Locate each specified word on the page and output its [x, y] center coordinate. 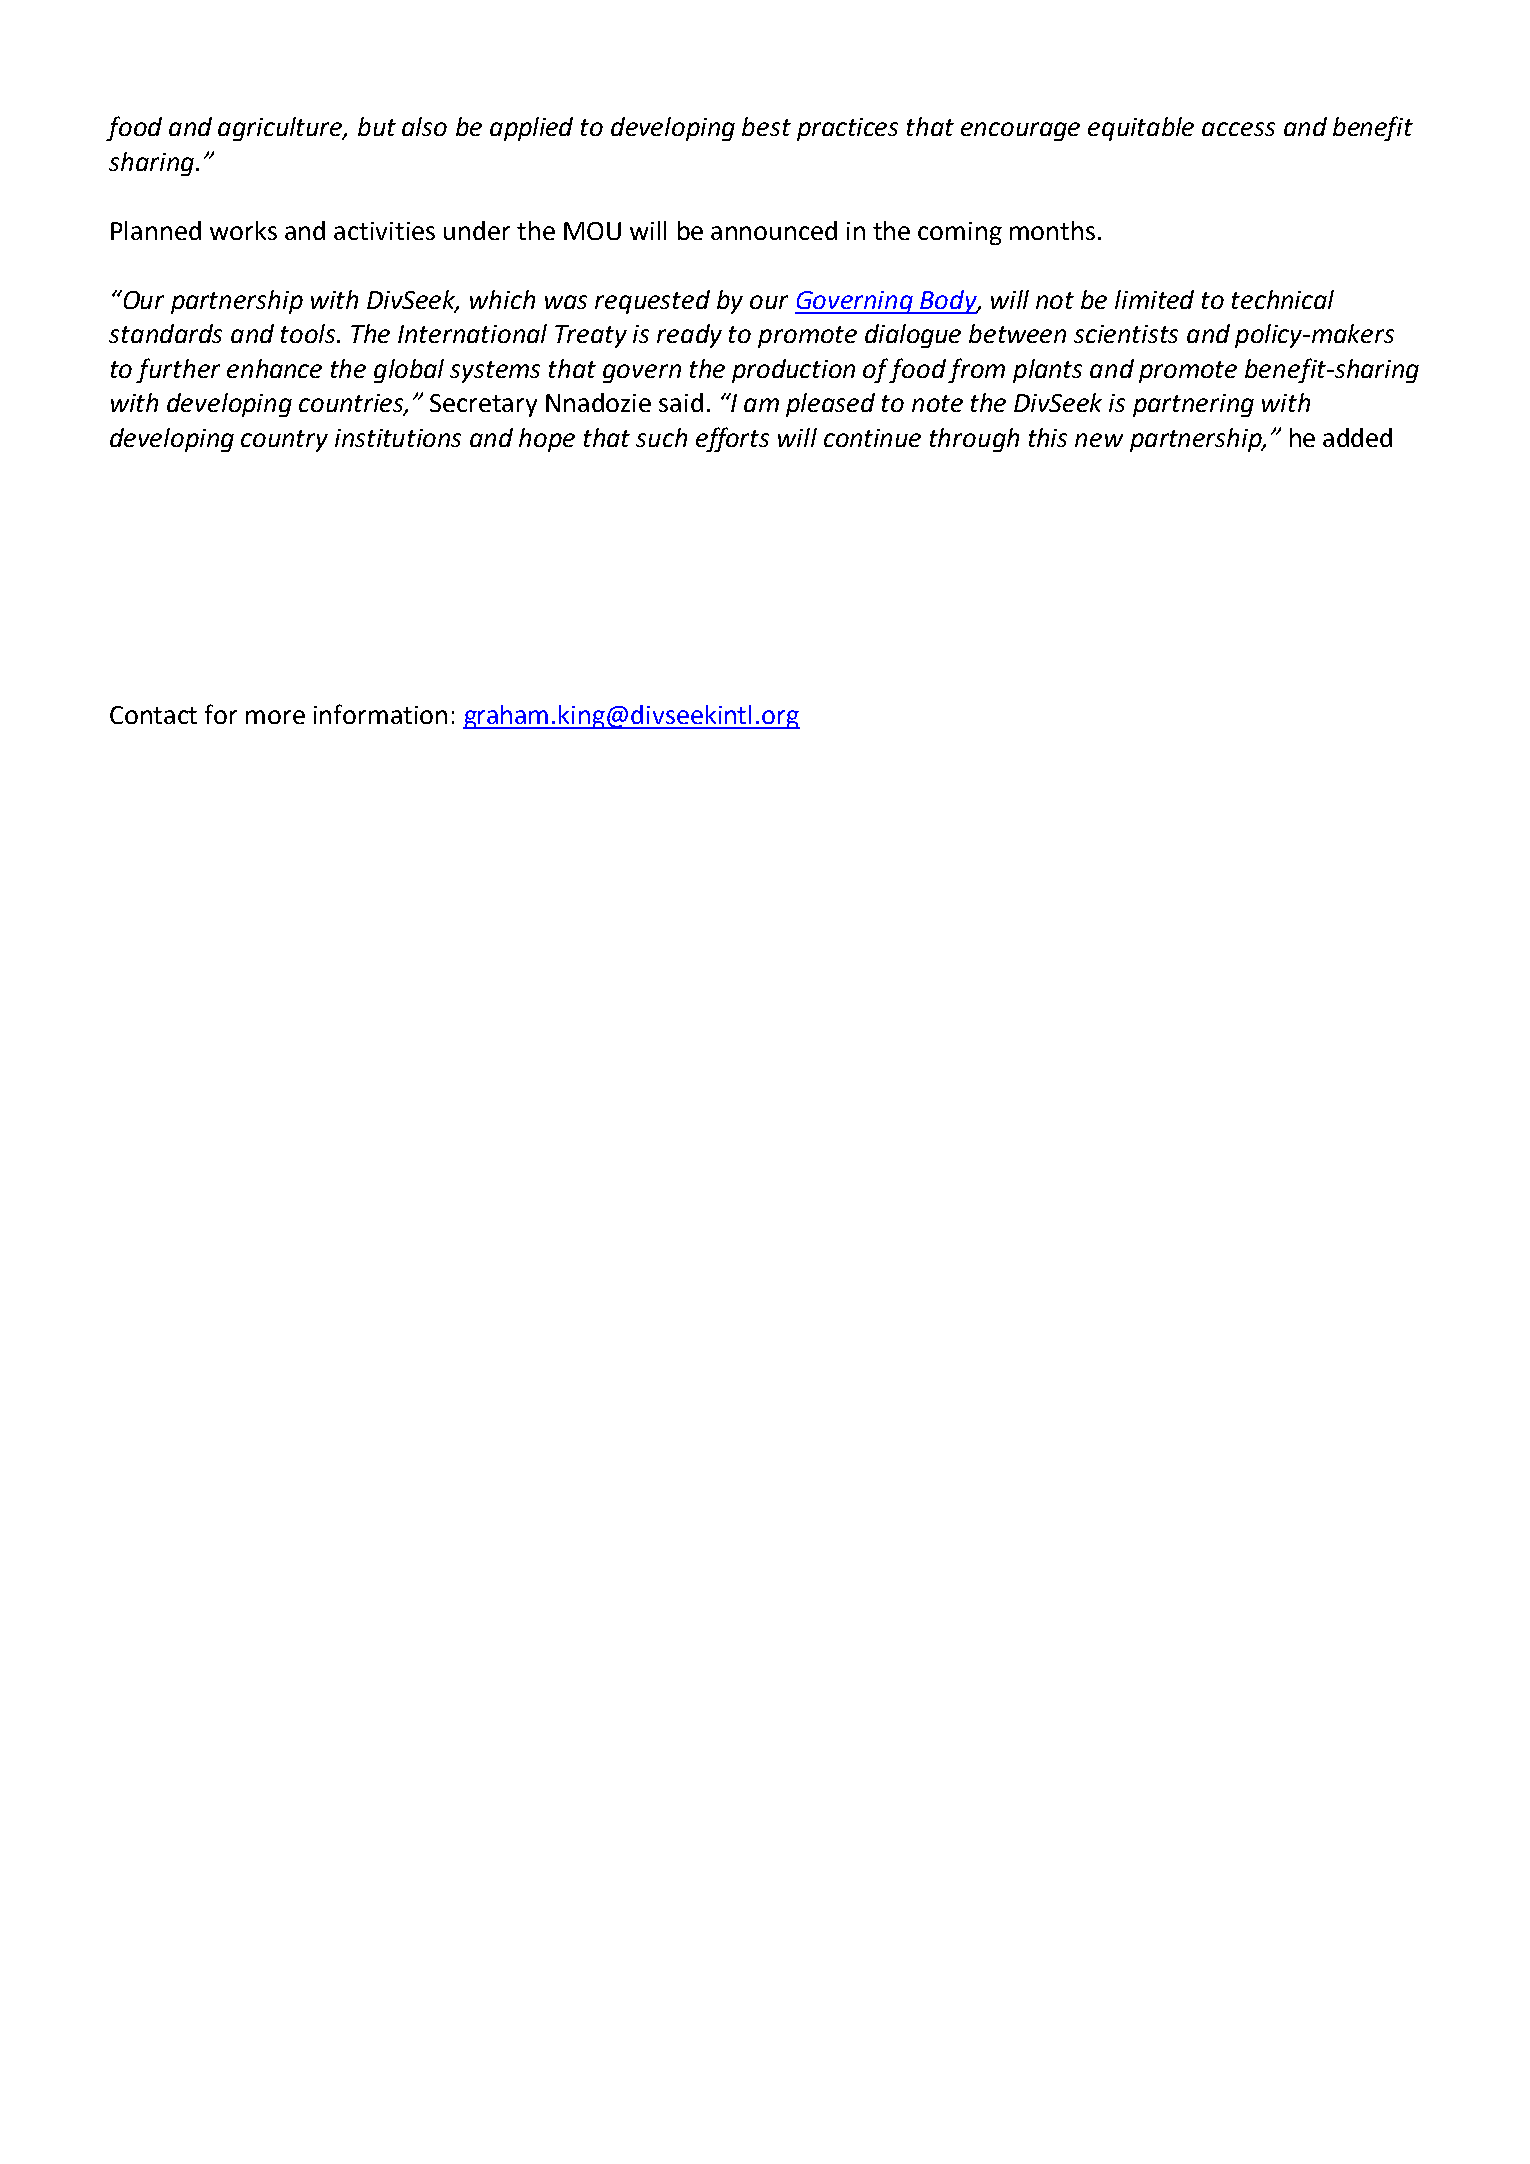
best [766, 126]
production [793, 371]
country [284, 441]
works [243, 230]
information [380, 714]
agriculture [281, 129]
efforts [732, 439]
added [1357, 437]
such [661, 437]
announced [774, 230]
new [1099, 440]
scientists [1126, 334]
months [1052, 230]
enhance [274, 368]
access [1238, 129]
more [275, 717]
